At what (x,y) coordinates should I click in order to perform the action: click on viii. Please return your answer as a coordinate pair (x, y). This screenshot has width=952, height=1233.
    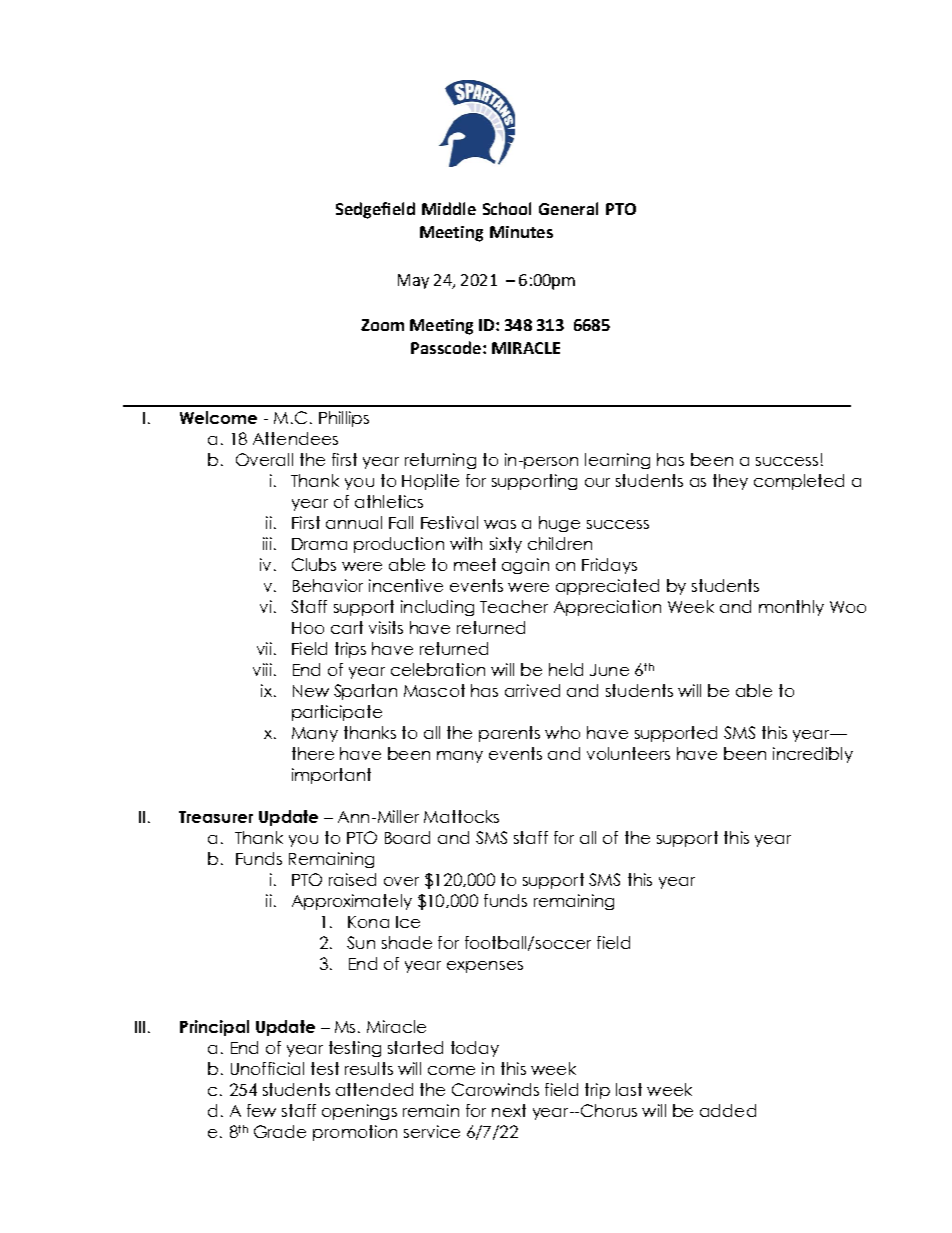
    Looking at the image, I should click on (262, 669).
